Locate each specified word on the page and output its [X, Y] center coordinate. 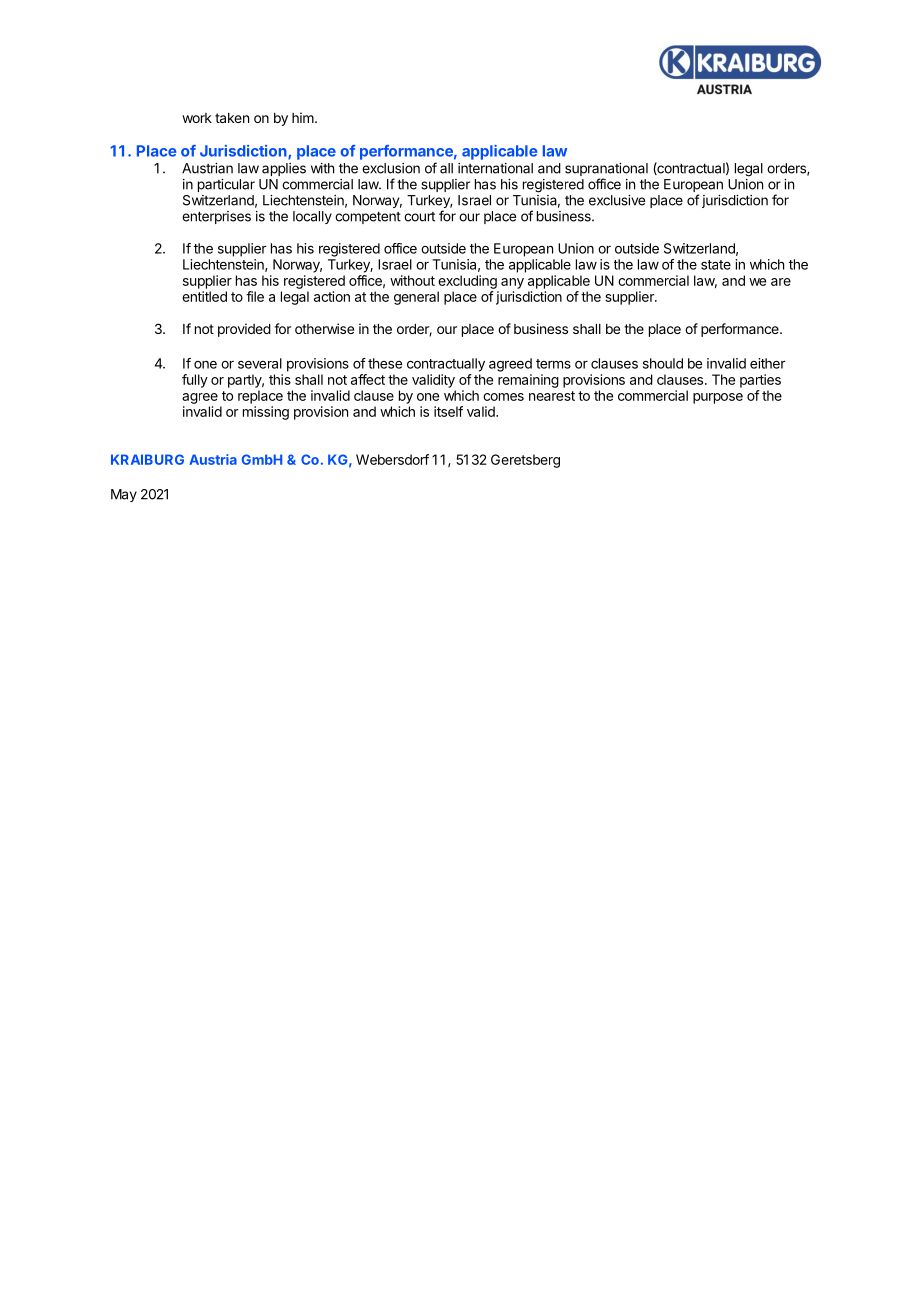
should [663, 363]
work [197, 118]
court [419, 217]
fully [195, 381]
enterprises [216, 217]
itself [448, 411]
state [716, 265]
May [124, 495]
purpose [718, 398]
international [495, 168]
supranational [606, 171]
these [385, 363]
